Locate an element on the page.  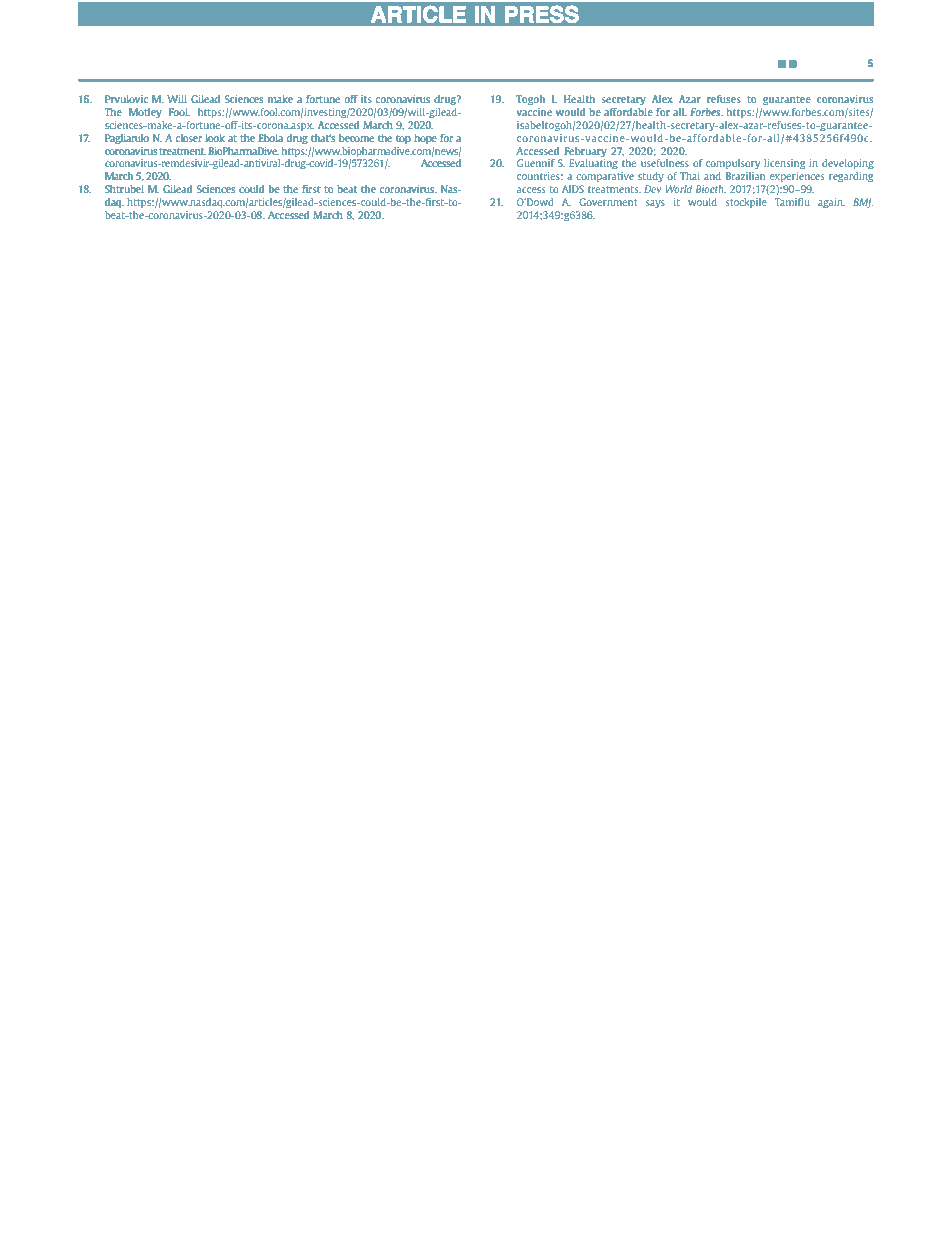
comparative is located at coordinates (605, 177).
